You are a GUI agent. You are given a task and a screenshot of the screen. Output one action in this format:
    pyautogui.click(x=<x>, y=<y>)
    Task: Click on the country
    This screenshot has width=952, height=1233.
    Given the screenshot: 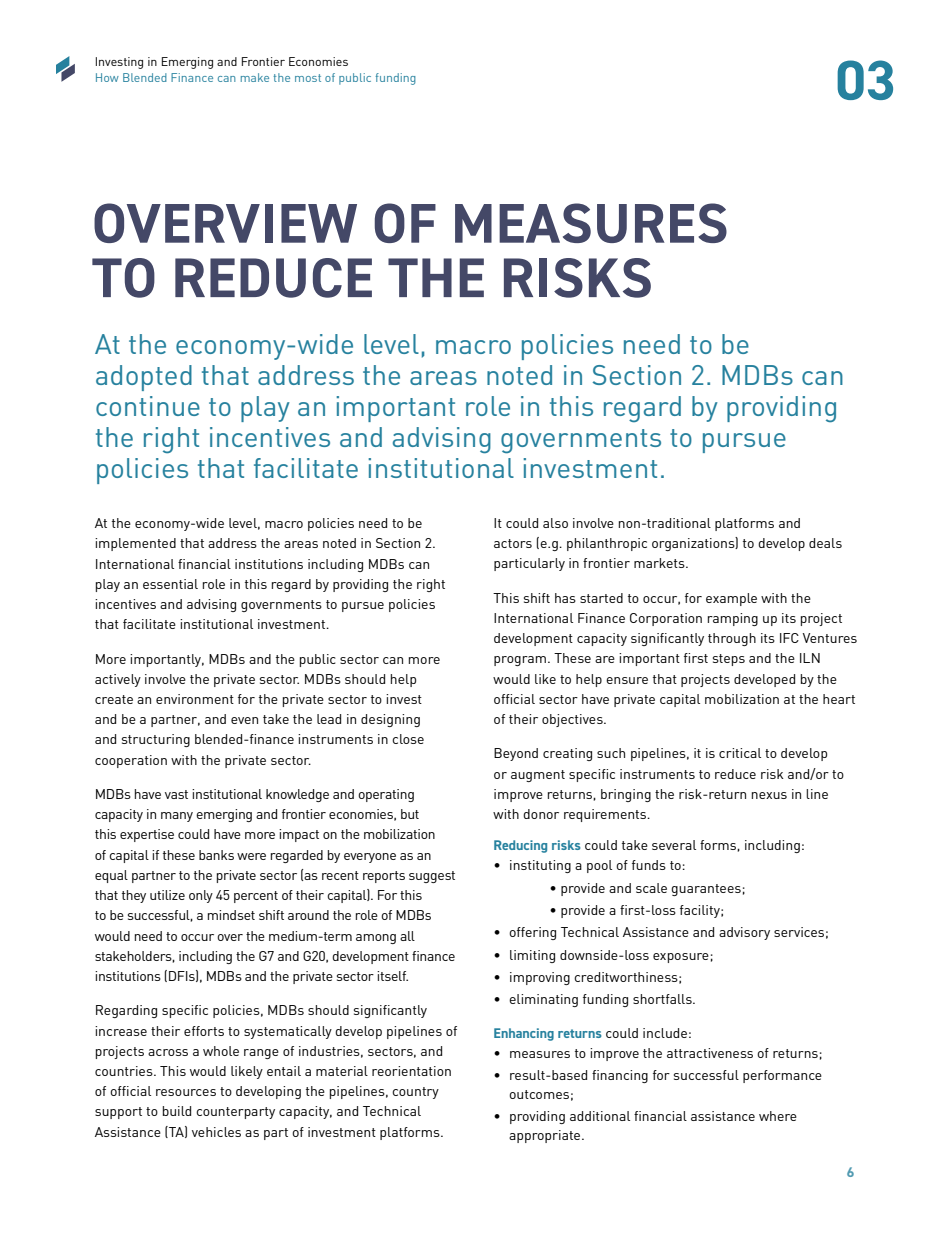 What is the action you would take?
    pyautogui.click(x=415, y=1093)
